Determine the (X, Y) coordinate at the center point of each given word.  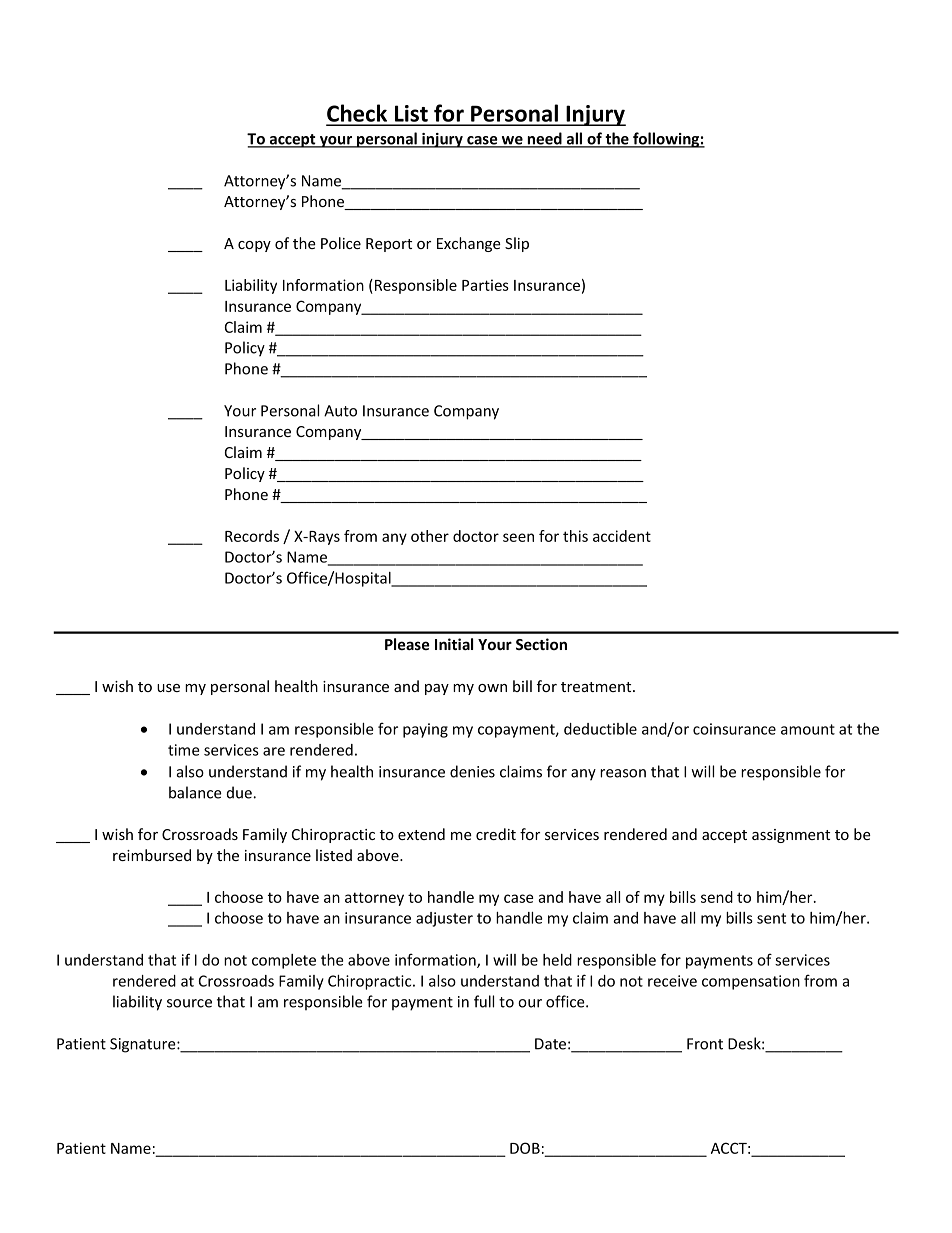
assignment (791, 836)
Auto (340, 411)
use (168, 688)
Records (252, 536)
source (189, 1003)
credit (496, 834)
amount (808, 729)
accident (622, 536)
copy (254, 246)
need (545, 139)
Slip (517, 244)
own (492, 688)
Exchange (469, 244)
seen (518, 537)
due (240, 792)
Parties (485, 285)
